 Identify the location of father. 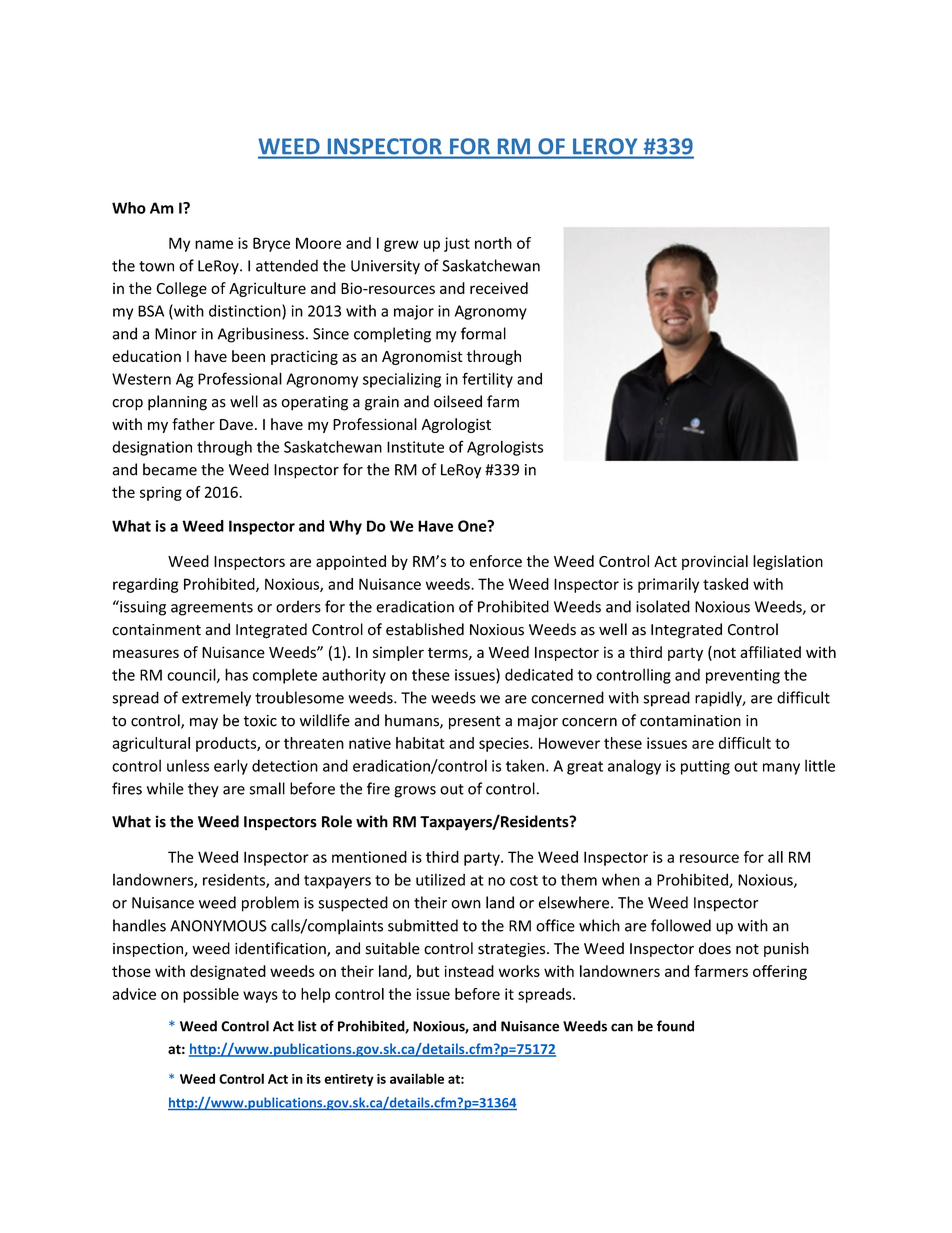
(193, 424).
